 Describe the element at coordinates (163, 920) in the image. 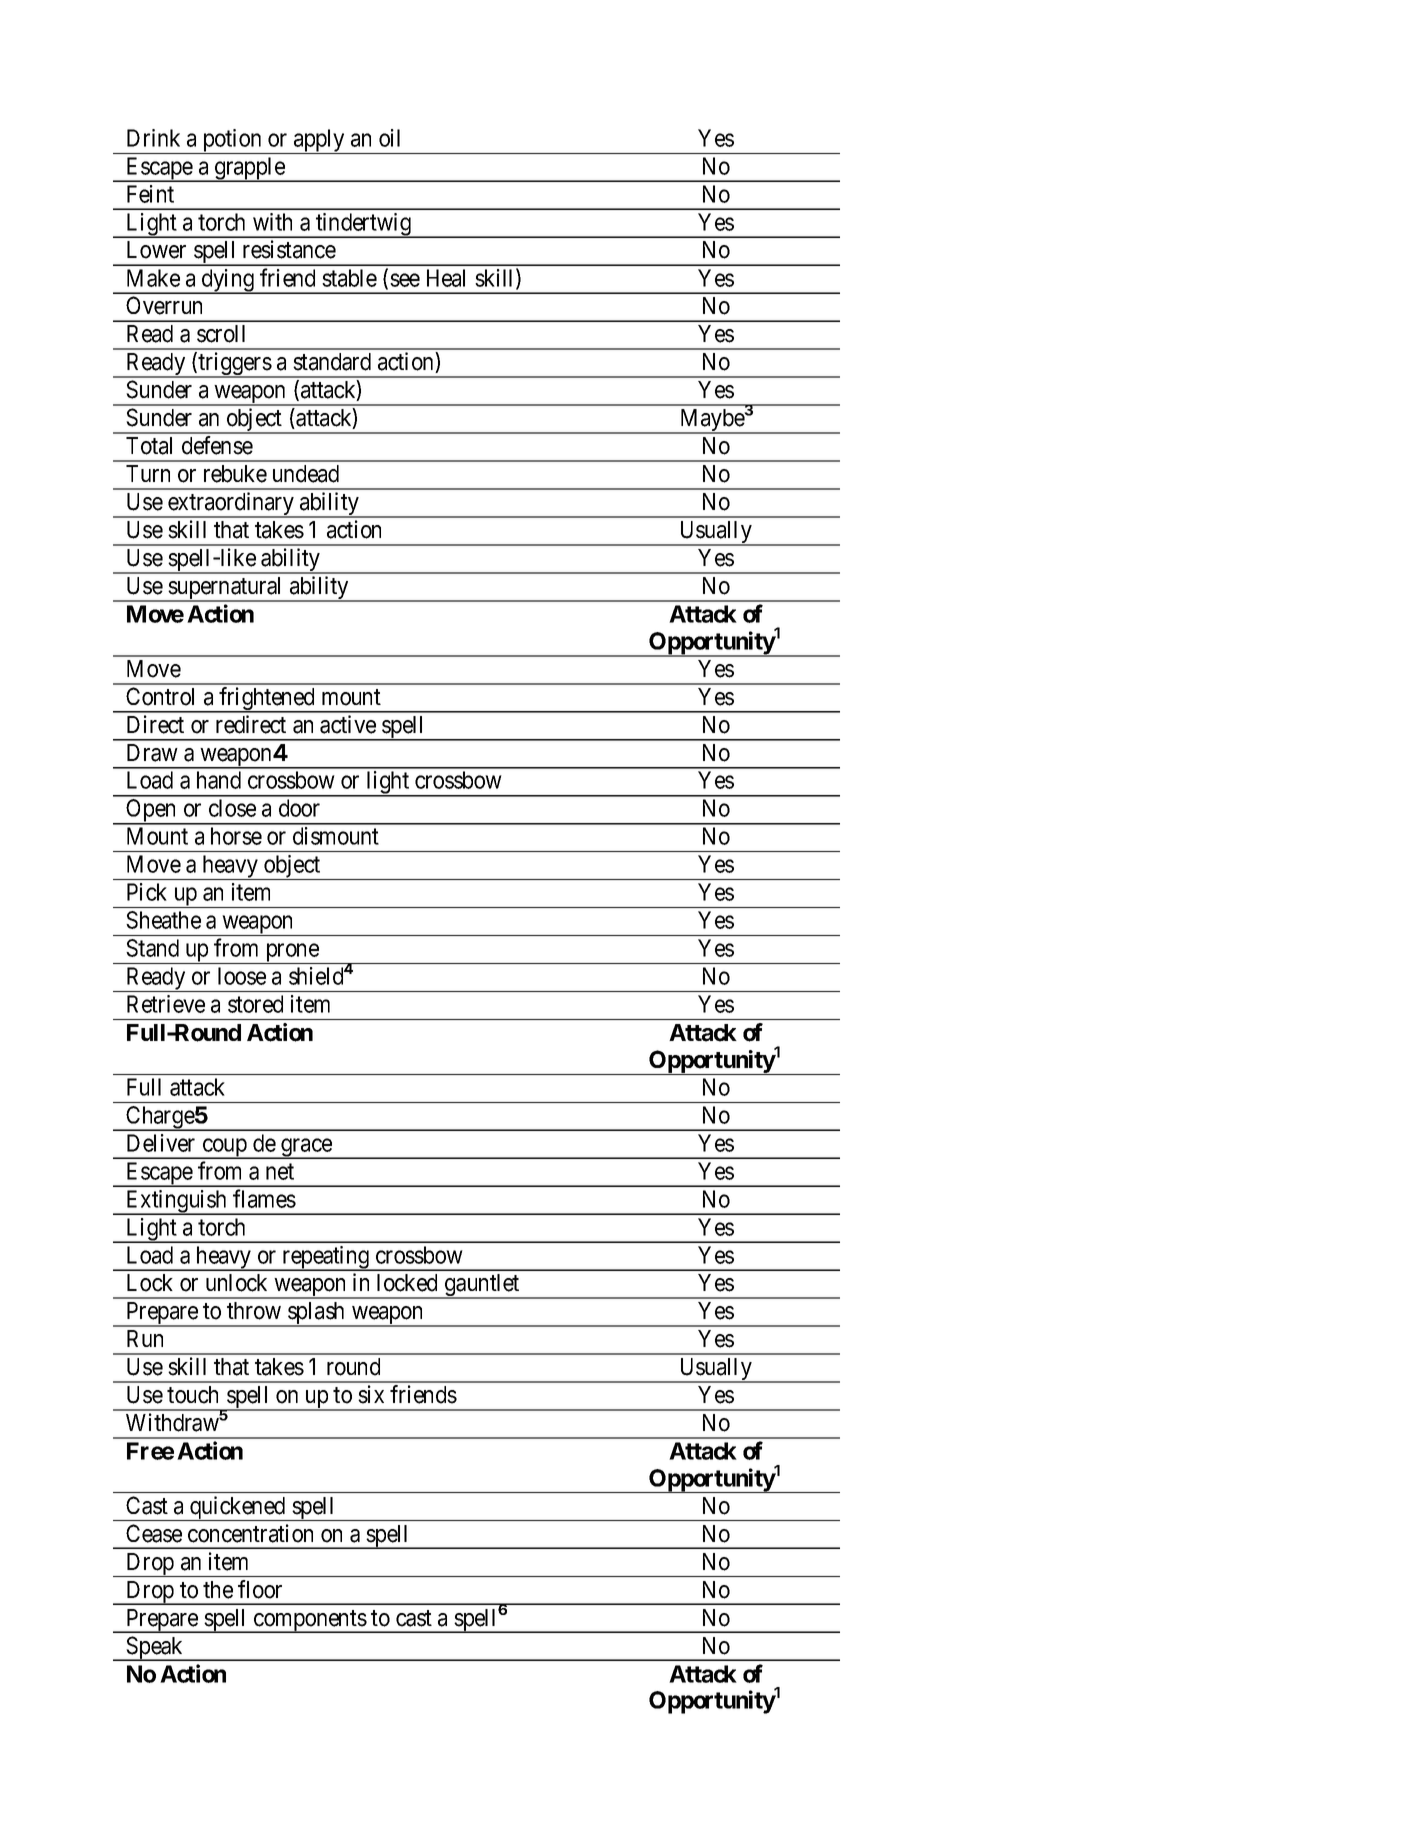

I see `Sheathe` at that location.
